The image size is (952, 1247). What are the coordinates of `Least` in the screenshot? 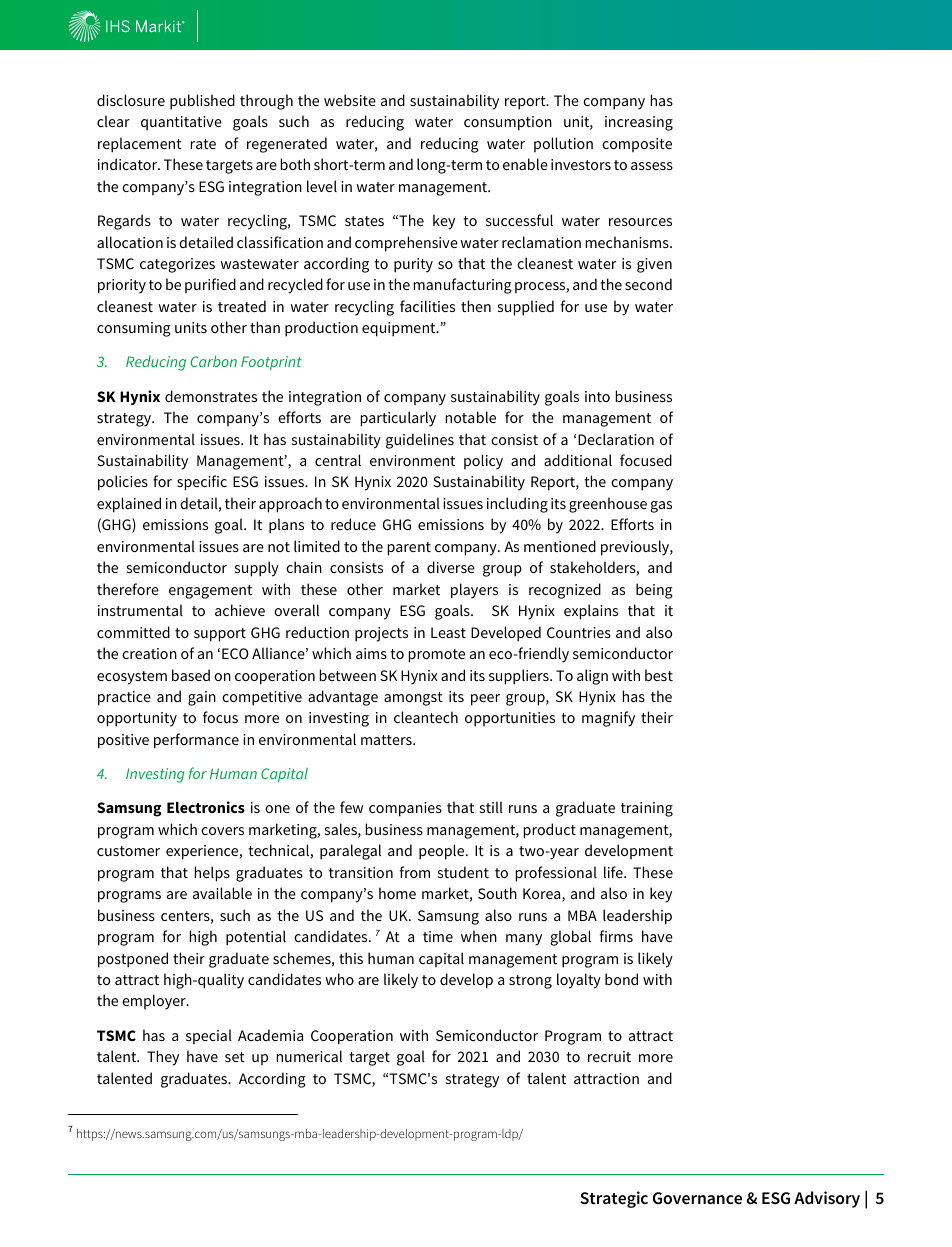 It's located at (448, 632).
